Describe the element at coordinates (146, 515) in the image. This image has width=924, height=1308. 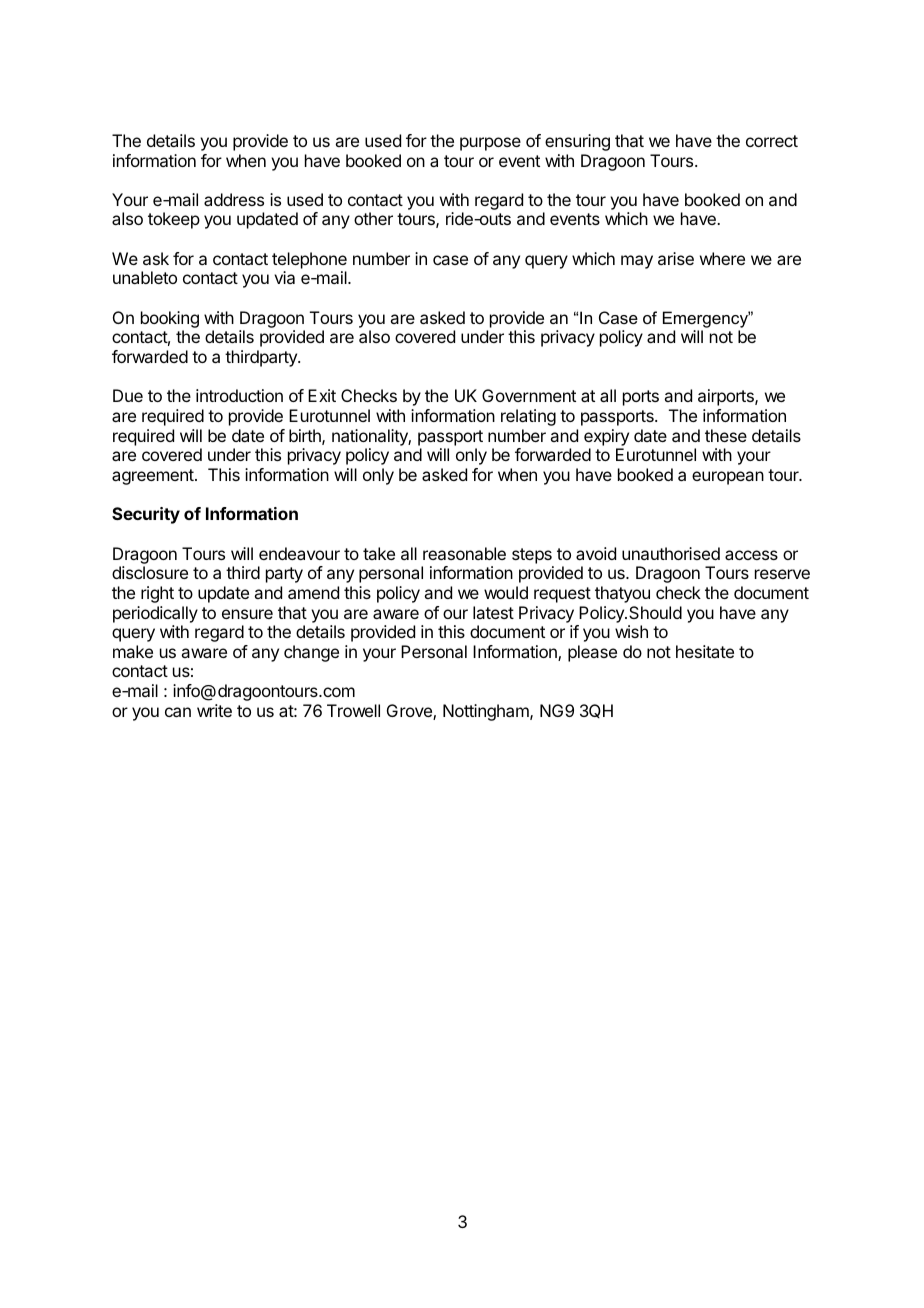
I see `Security` at that location.
